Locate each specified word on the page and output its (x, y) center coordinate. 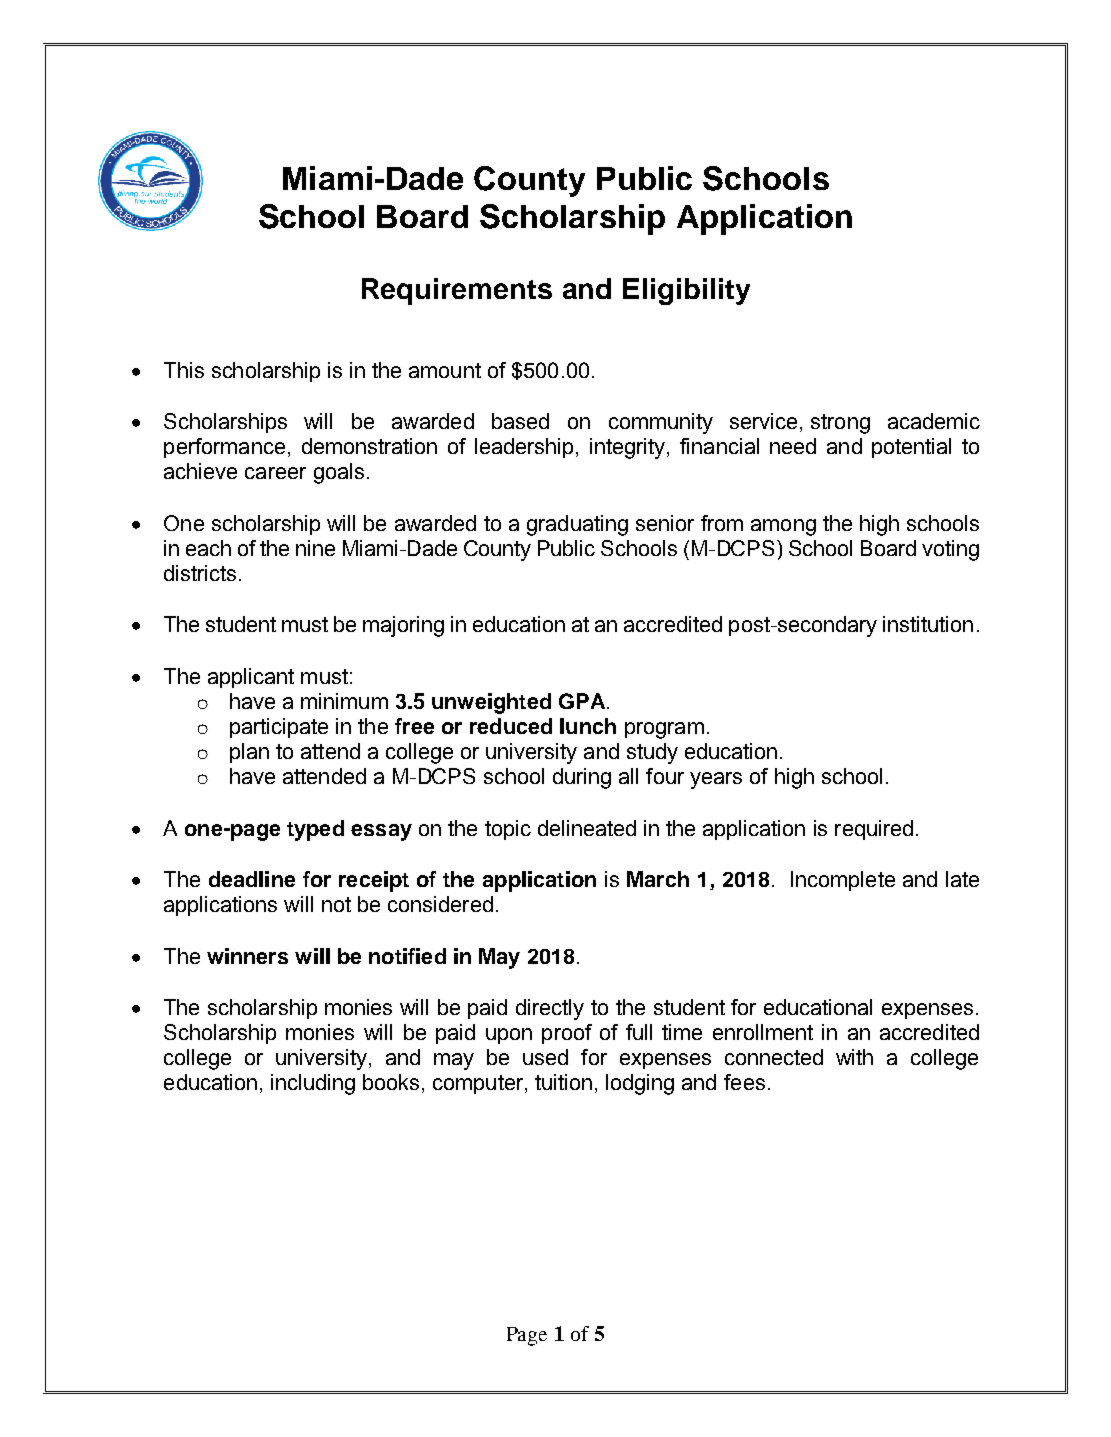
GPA (583, 701)
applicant (251, 678)
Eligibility (686, 291)
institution (928, 624)
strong (840, 424)
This (184, 370)
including (313, 1084)
